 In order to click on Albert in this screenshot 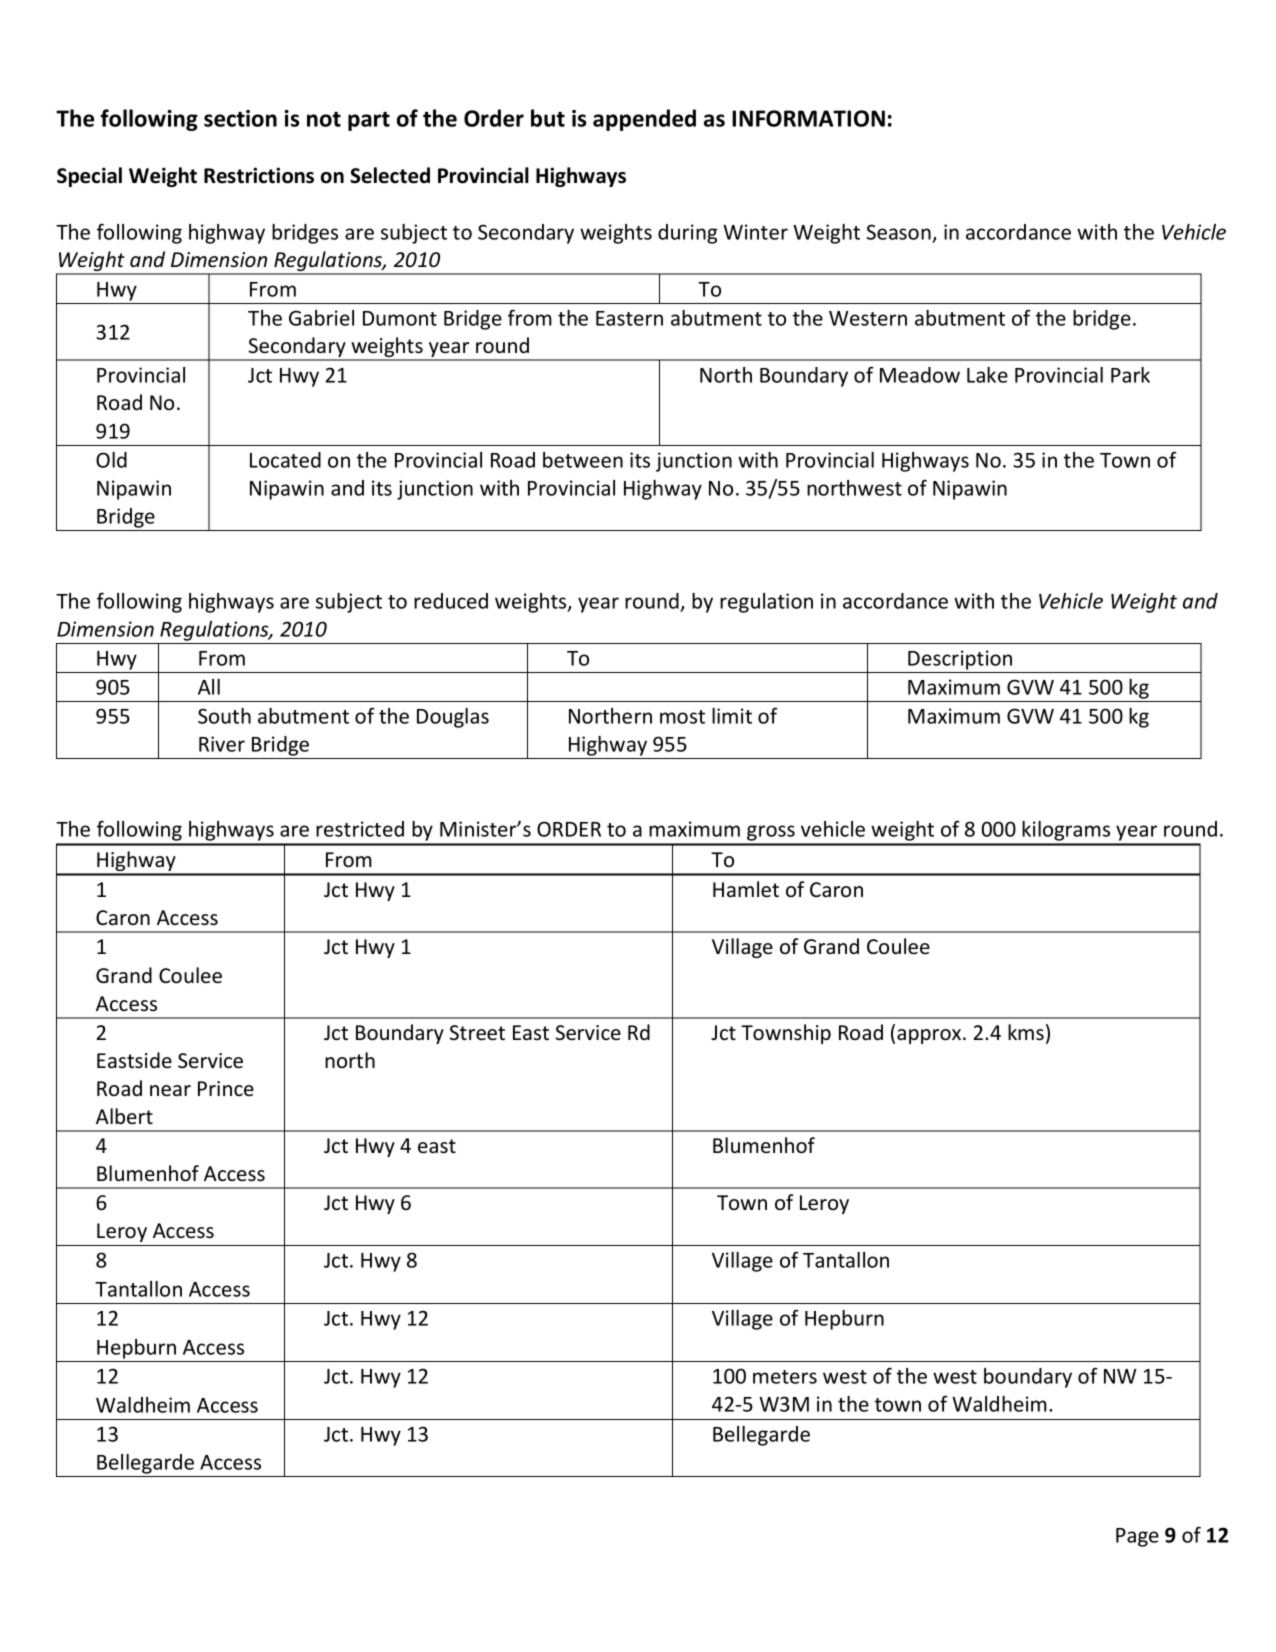, I will do `click(124, 1116)`.
